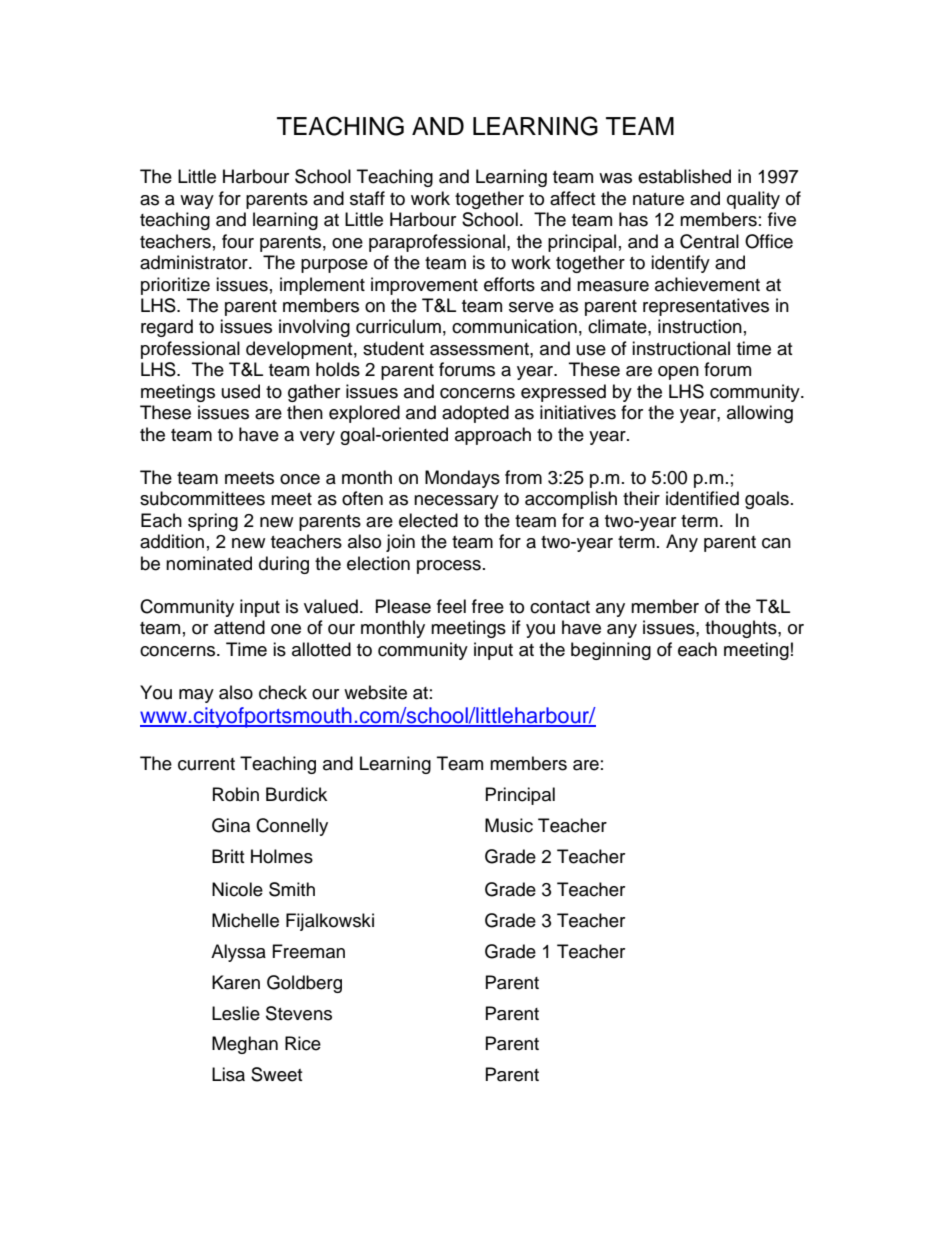 The height and width of the page is (1233, 952). Describe the element at coordinates (245, 1045) in the page. I see `Meghan` at that location.
